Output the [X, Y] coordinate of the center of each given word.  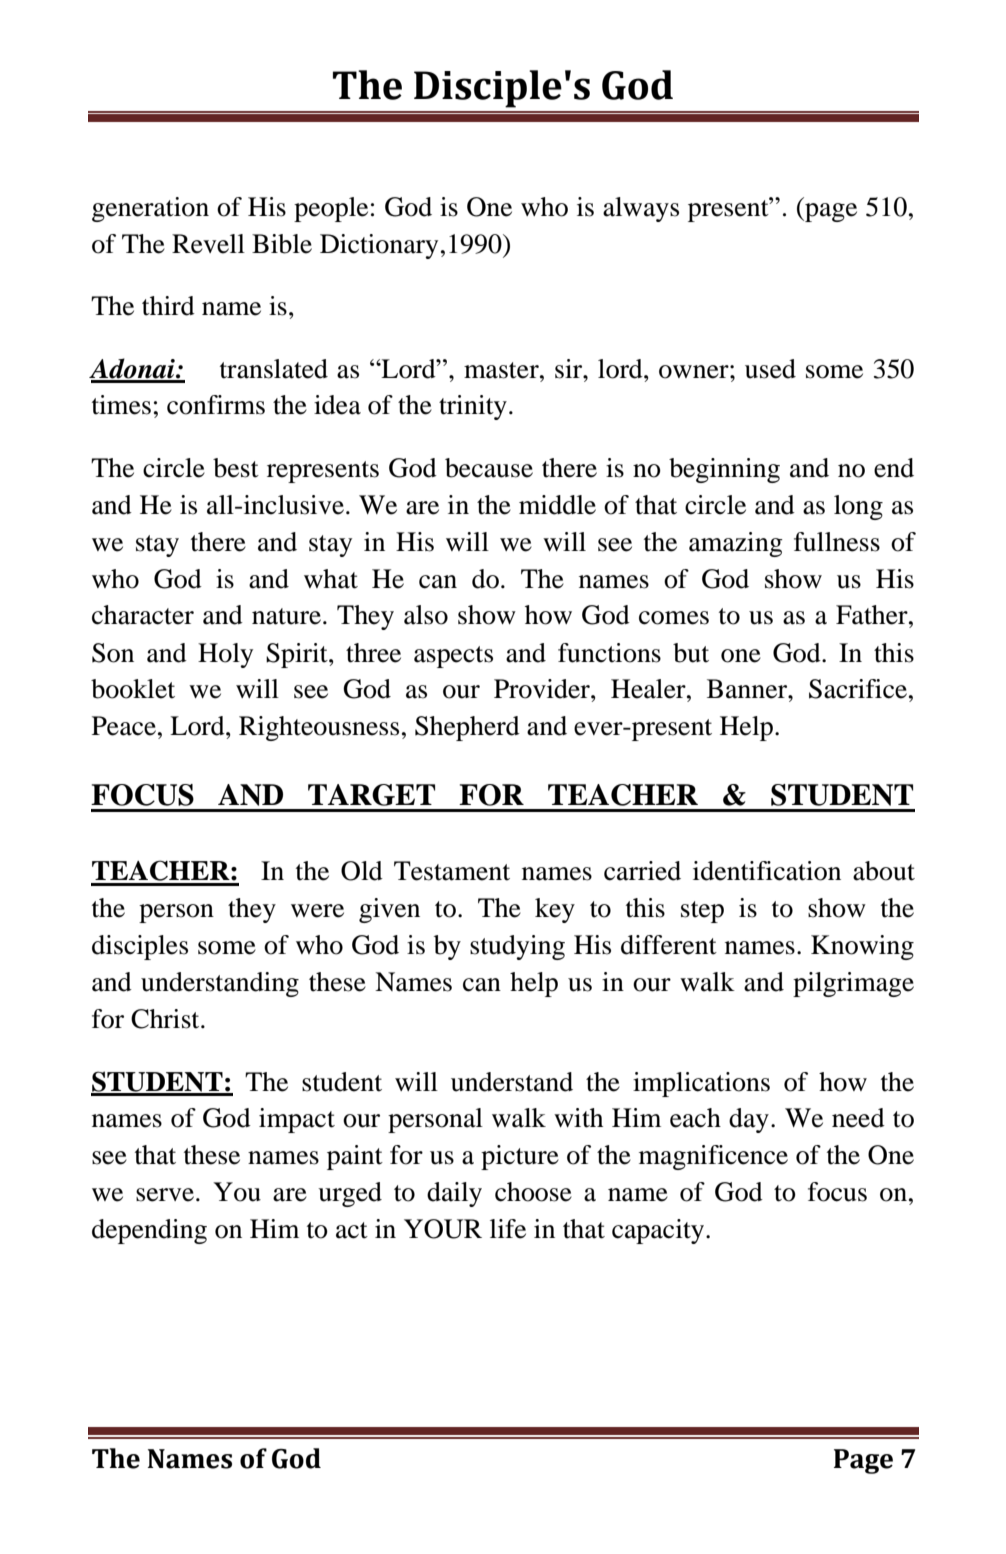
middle [557, 505]
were [317, 911]
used [770, 369]
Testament [452, 871]
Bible [282, 244]
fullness [837, 542]
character [143, 615]
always [641, 209]
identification [767, 871]
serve [165, 1195]
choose [533, 1192]
